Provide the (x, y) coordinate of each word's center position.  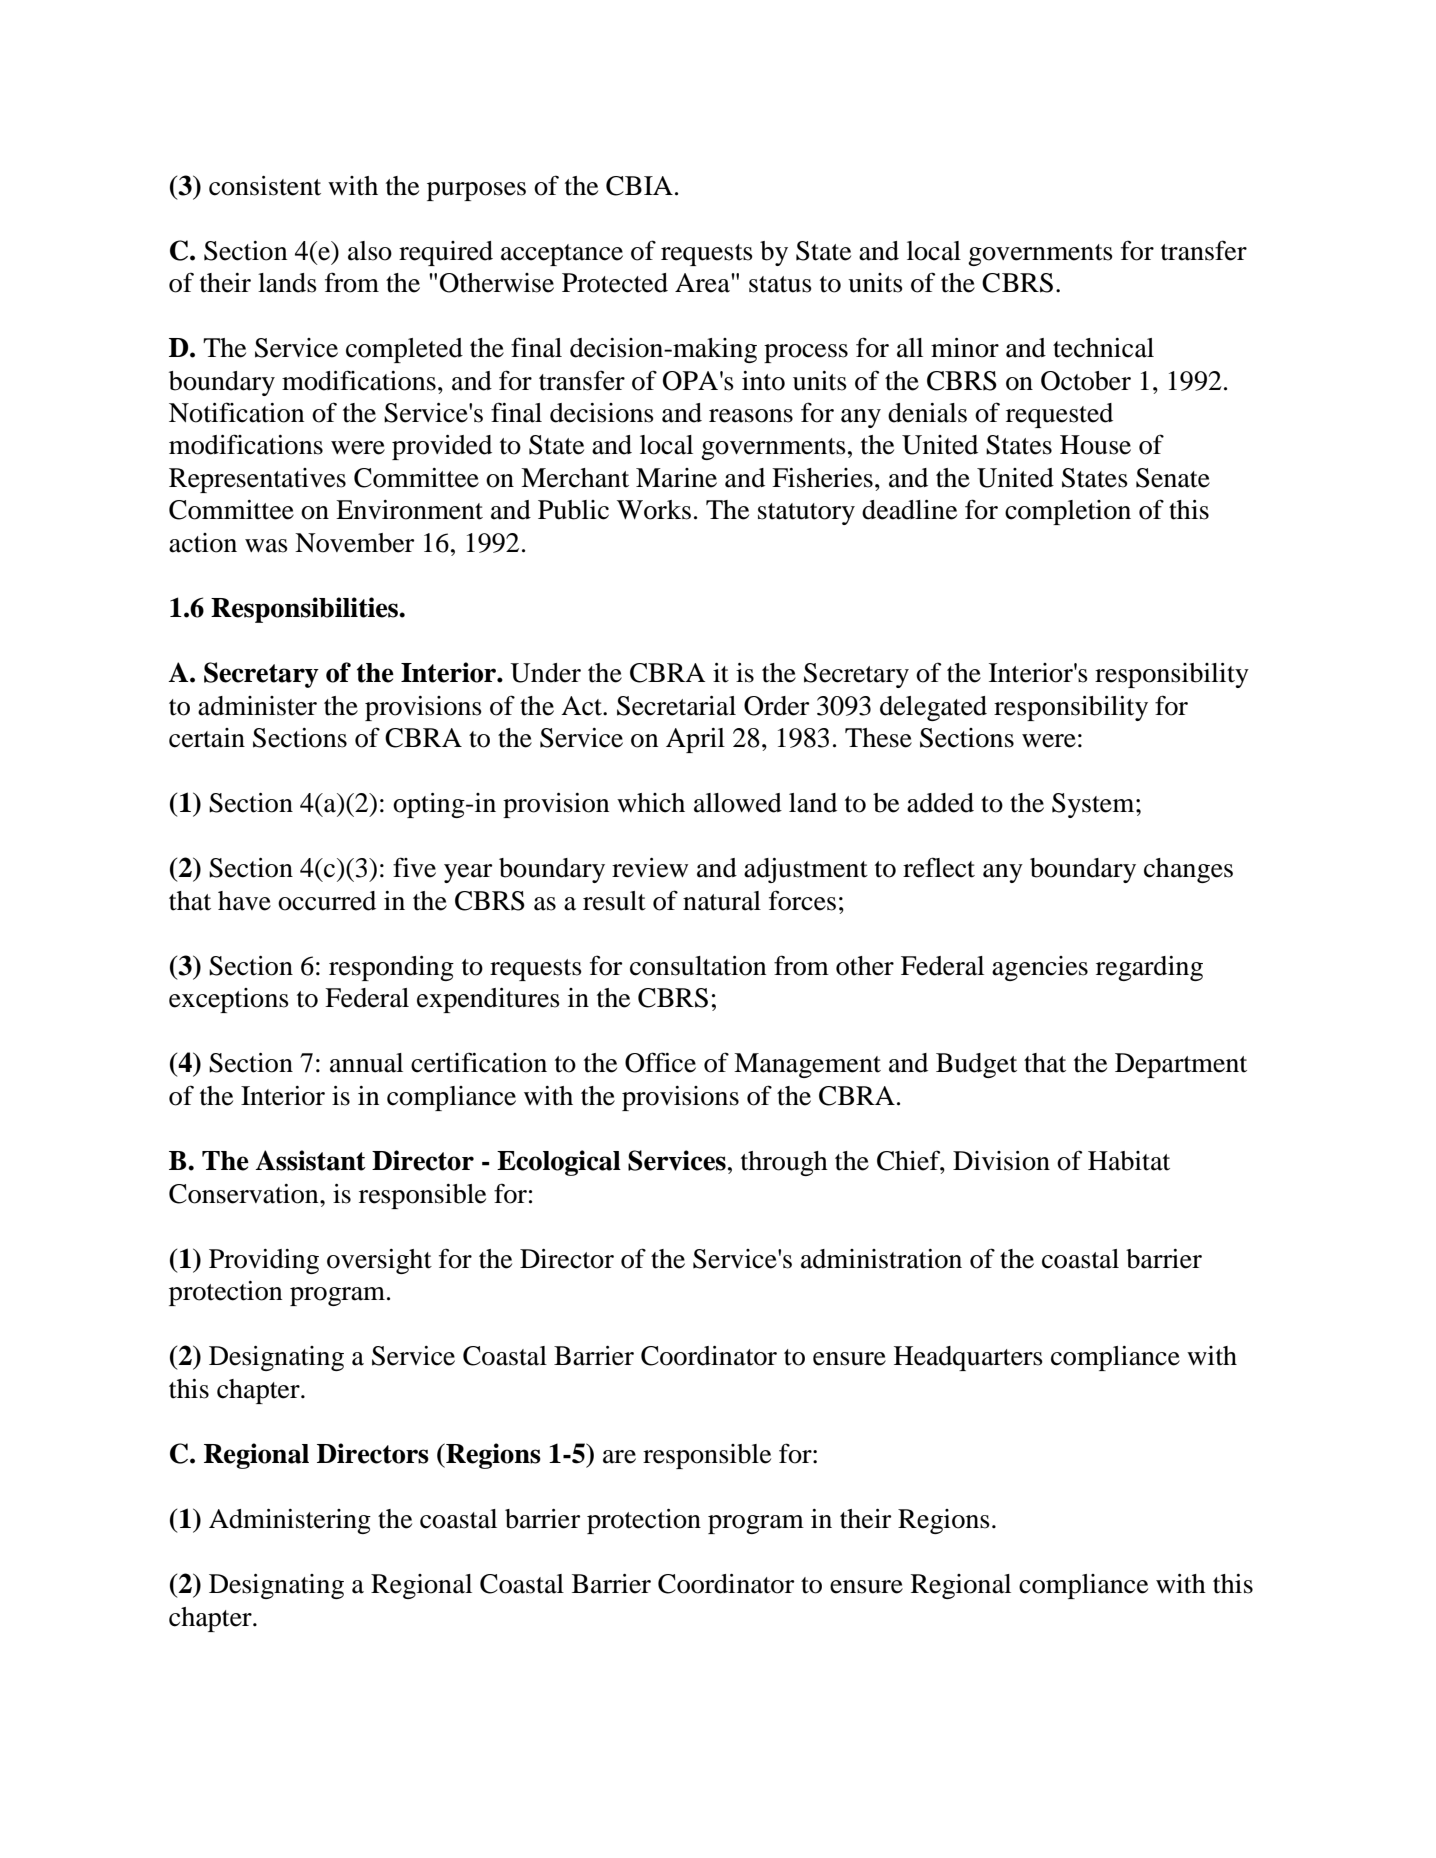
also (370, 251)
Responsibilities (306, 610)
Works (654, 510)
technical (1103, 348)
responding (391, 968)
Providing (264, 1261)
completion (1068, 512)
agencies (1040, 968)
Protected (615, 283)
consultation (698, 966)
